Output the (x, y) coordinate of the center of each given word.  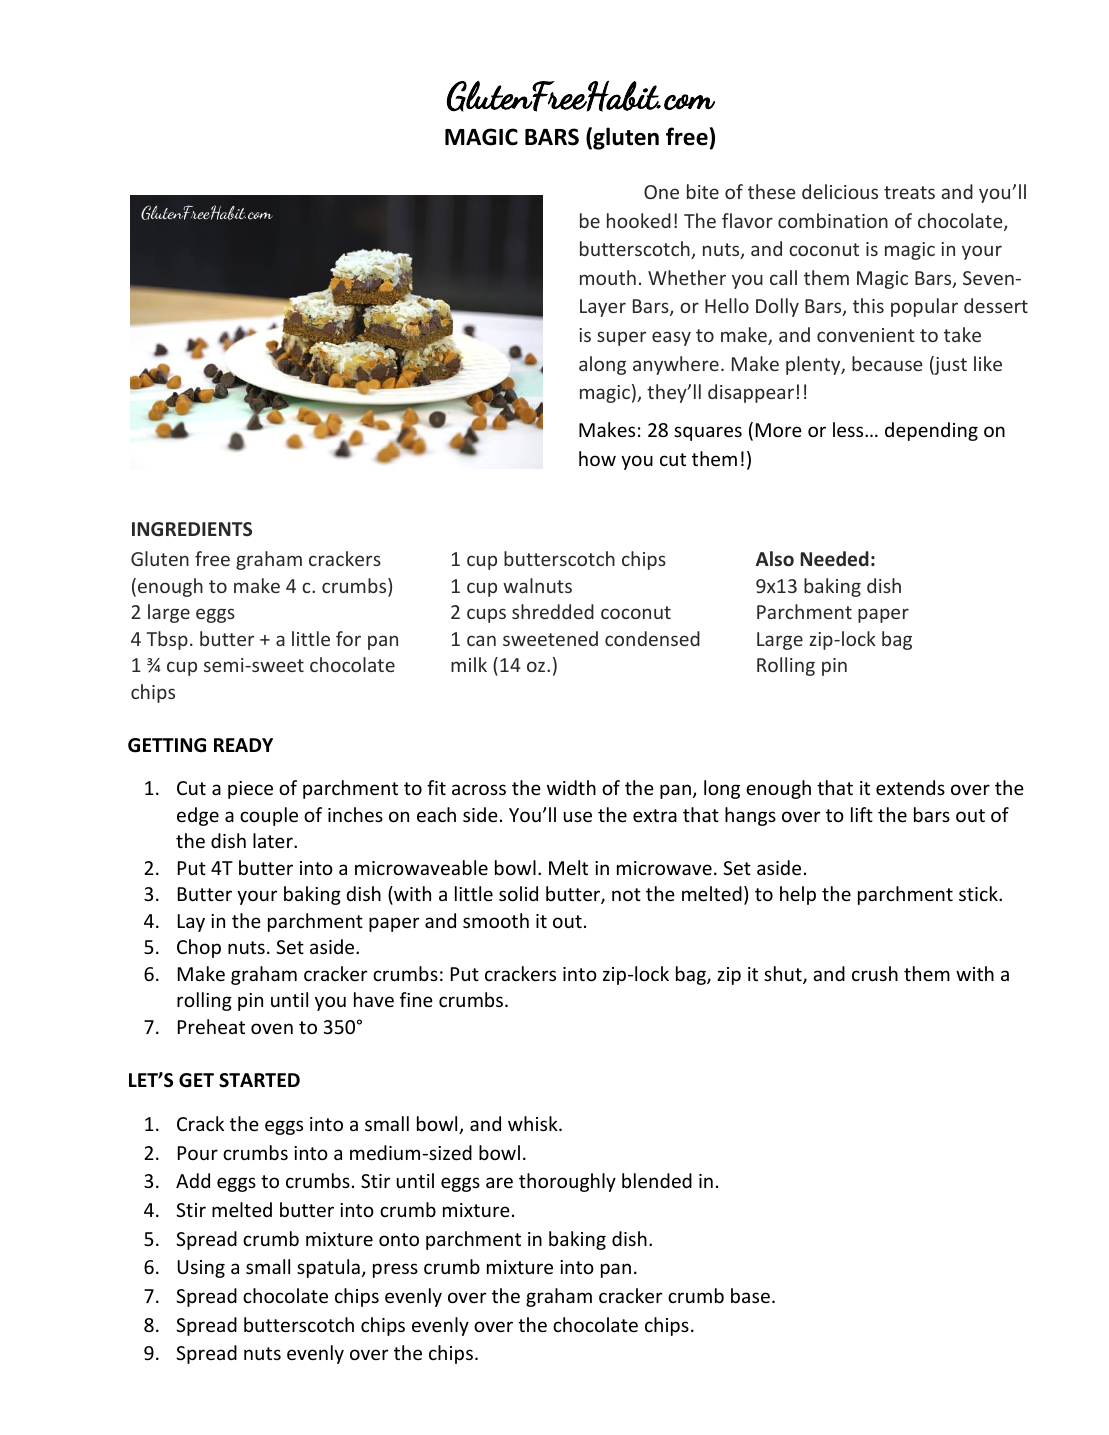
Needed (834, 559)
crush (875, 973)
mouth (608, 277)
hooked (639, 220)
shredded (553, 611)
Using (201, 1269)
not (626, 894)
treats (909, 192)
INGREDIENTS (192, 529)
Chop (199, 948)
